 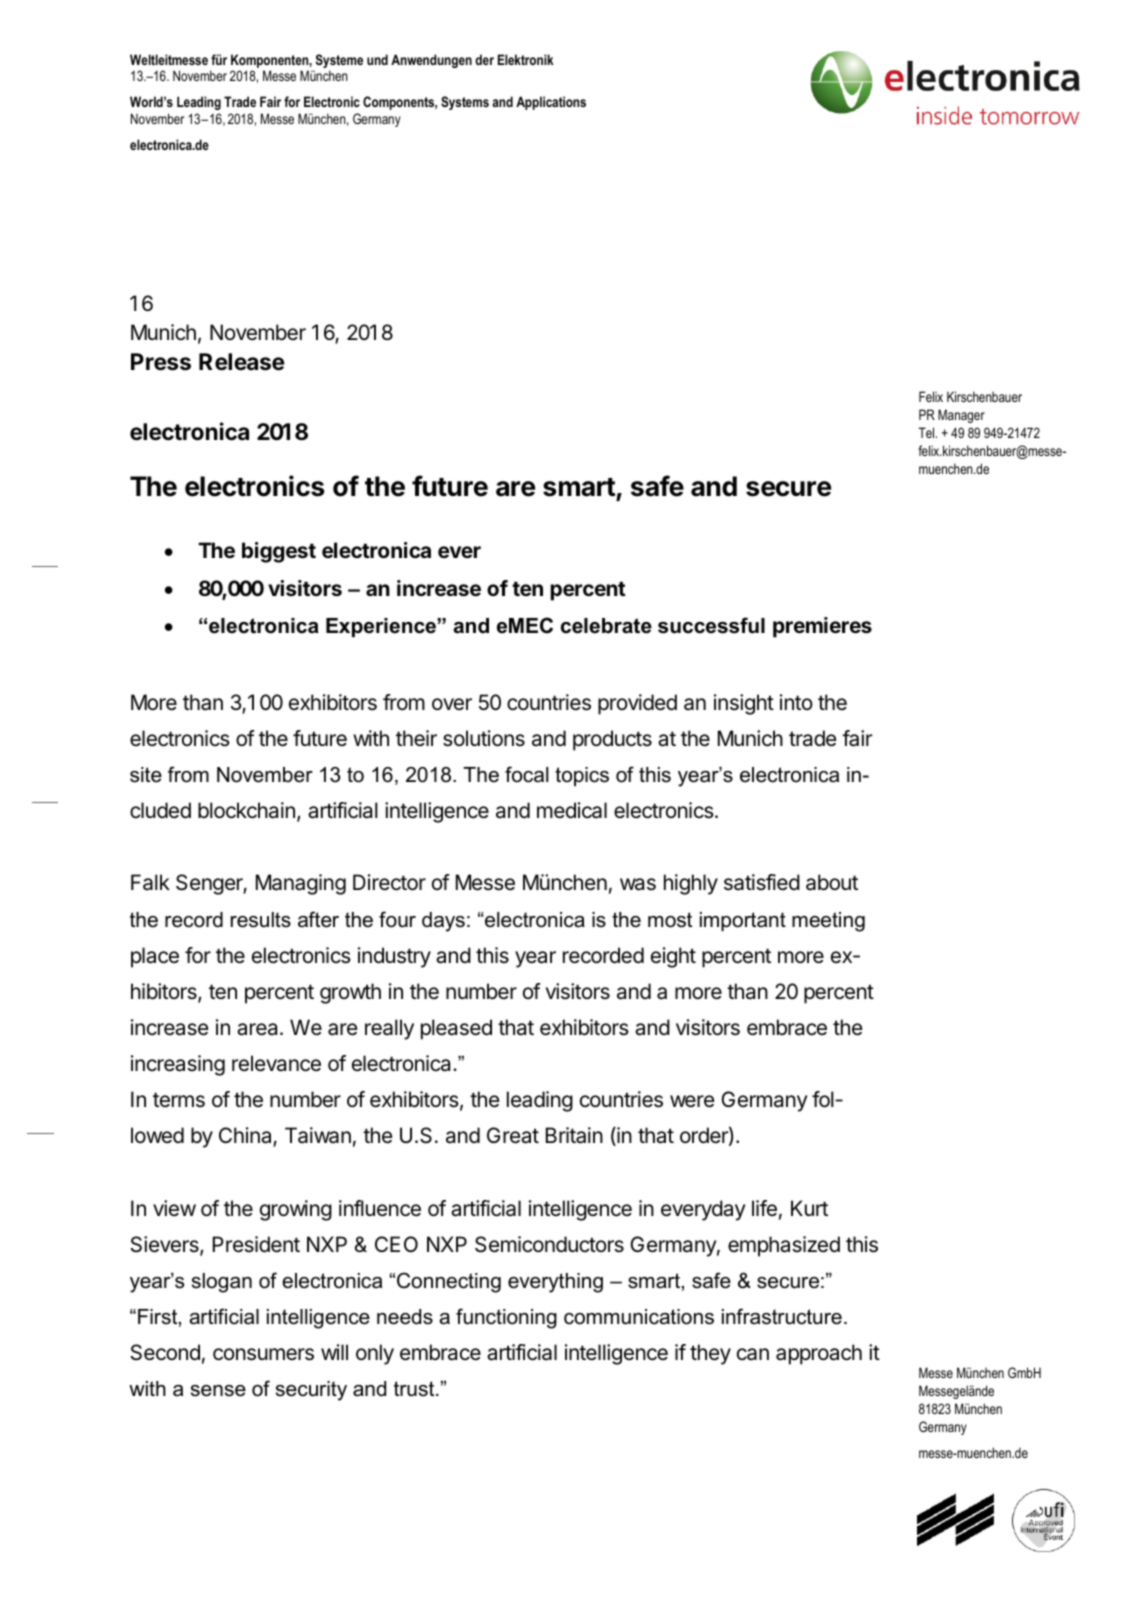 I want to click on into, so click(x=796, y=702).
